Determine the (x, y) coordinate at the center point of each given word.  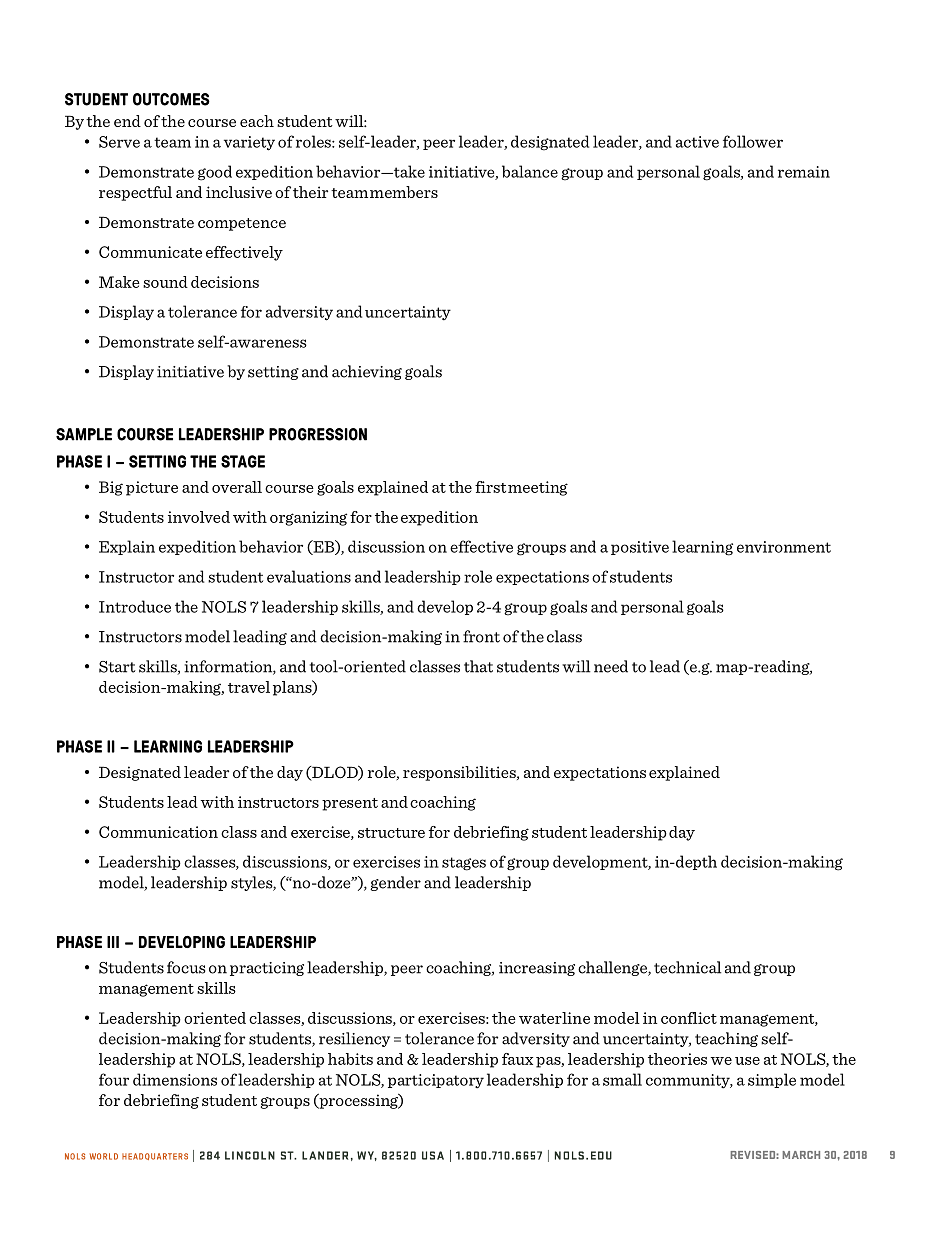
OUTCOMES (171, 99)
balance (530, 171)
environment (784, 547)
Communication (158, 832)
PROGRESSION (318, 434)
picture (152, 488)
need (611, 666)
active (697, 142)
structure (391, 833)
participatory (436, 1081)
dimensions (175, 1079)
